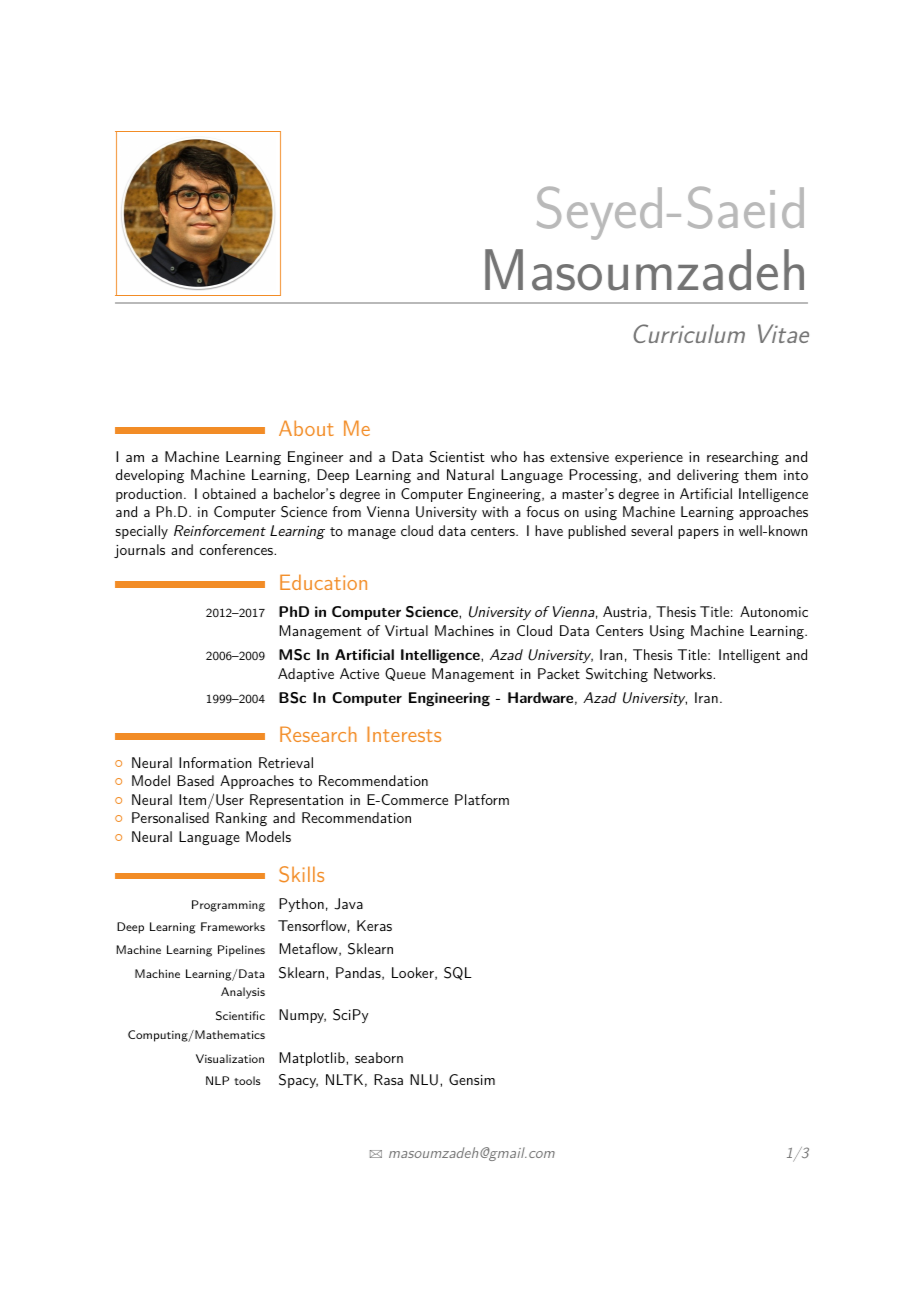 This screenshot has height=1308, width=924. What do you see at coordinates (233, 926) in the screenshot?
I see `Frameworks` at bounding box center [233, 926].
